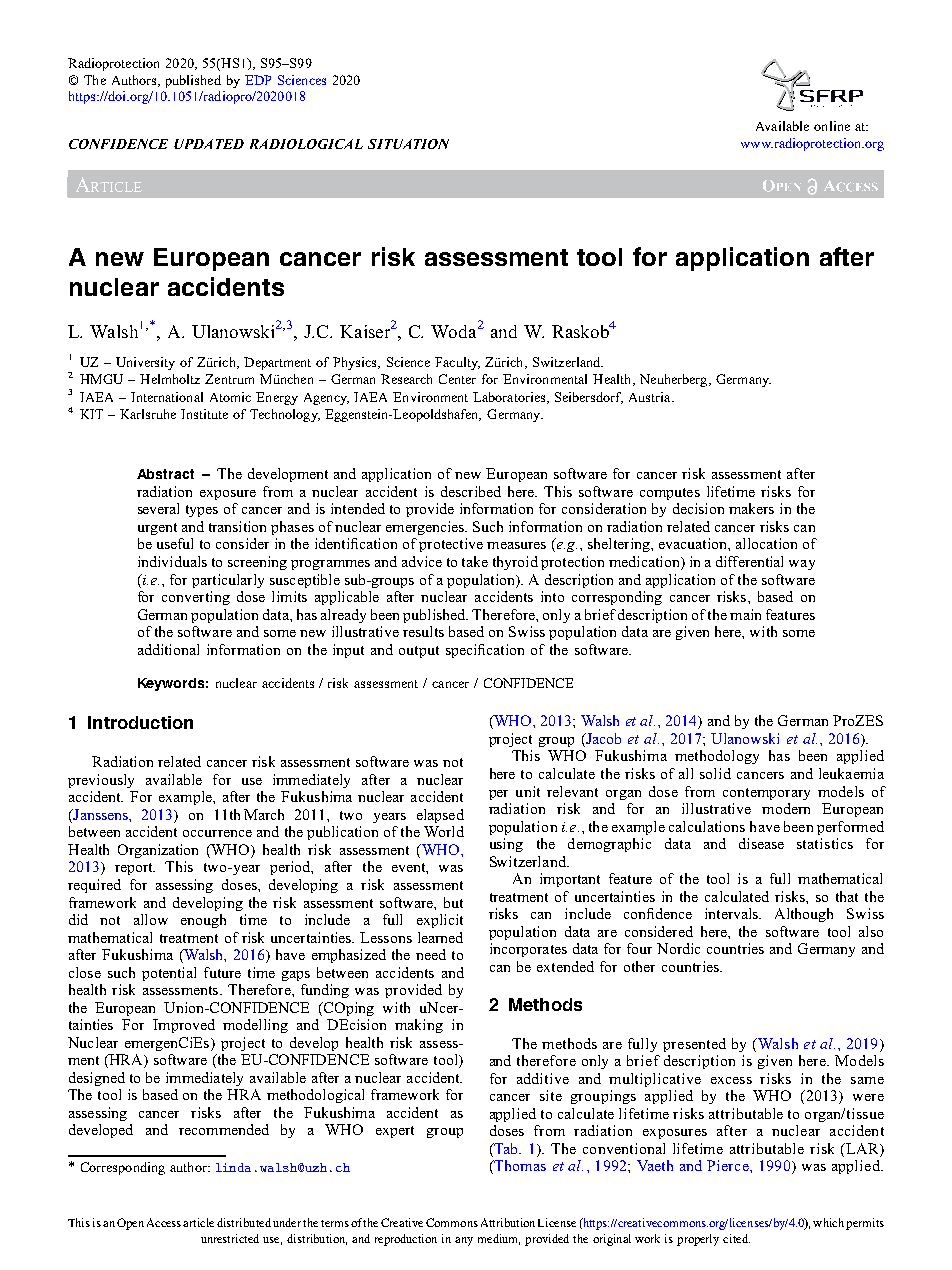 Image resolution: width=952 pixels, height=1270 pixels. Describe the element at coordinates (508, 1222) in the screenshot. I see `Attribution` at that location.
